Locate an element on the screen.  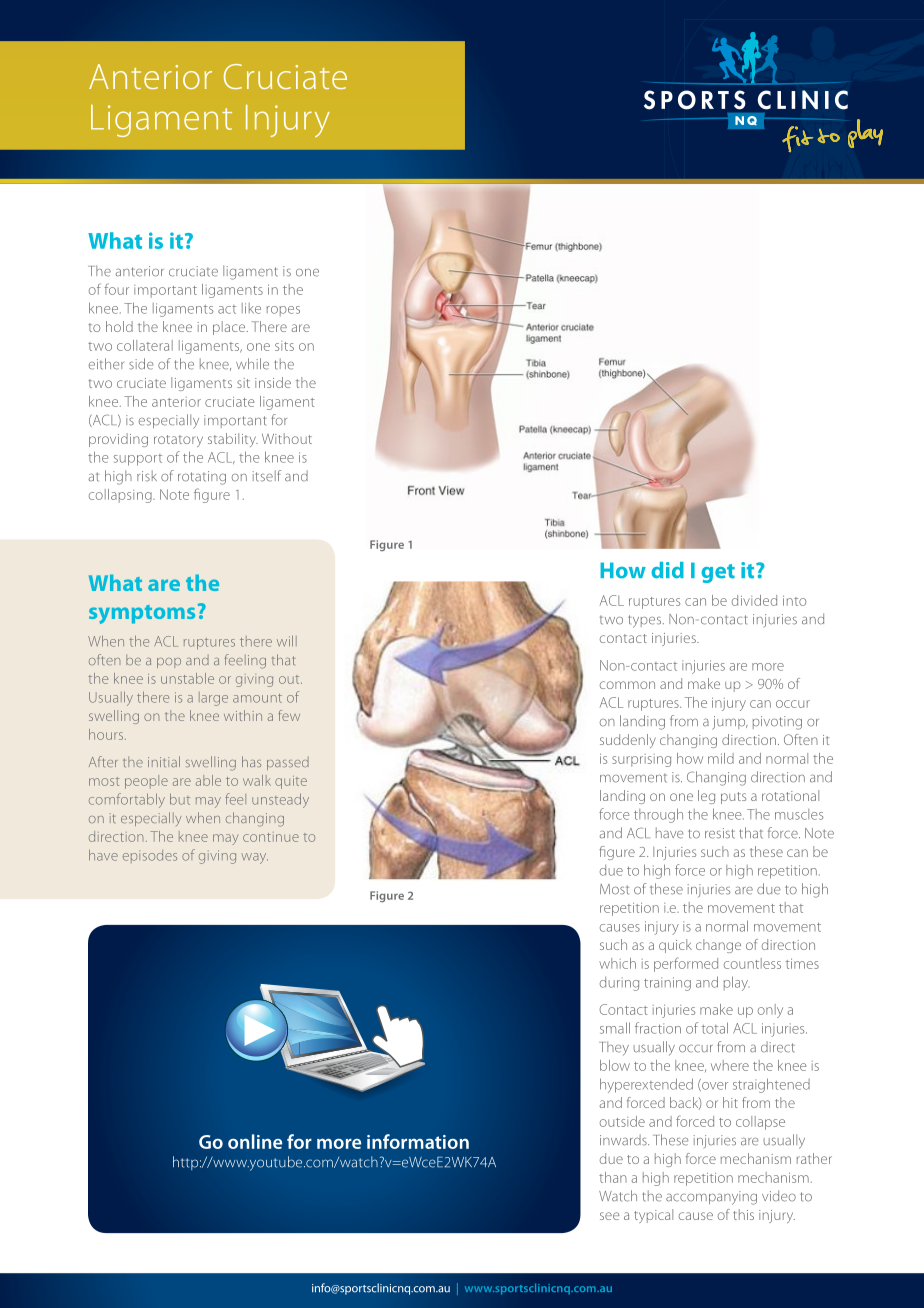
get is located at coordinates (718, 573).
